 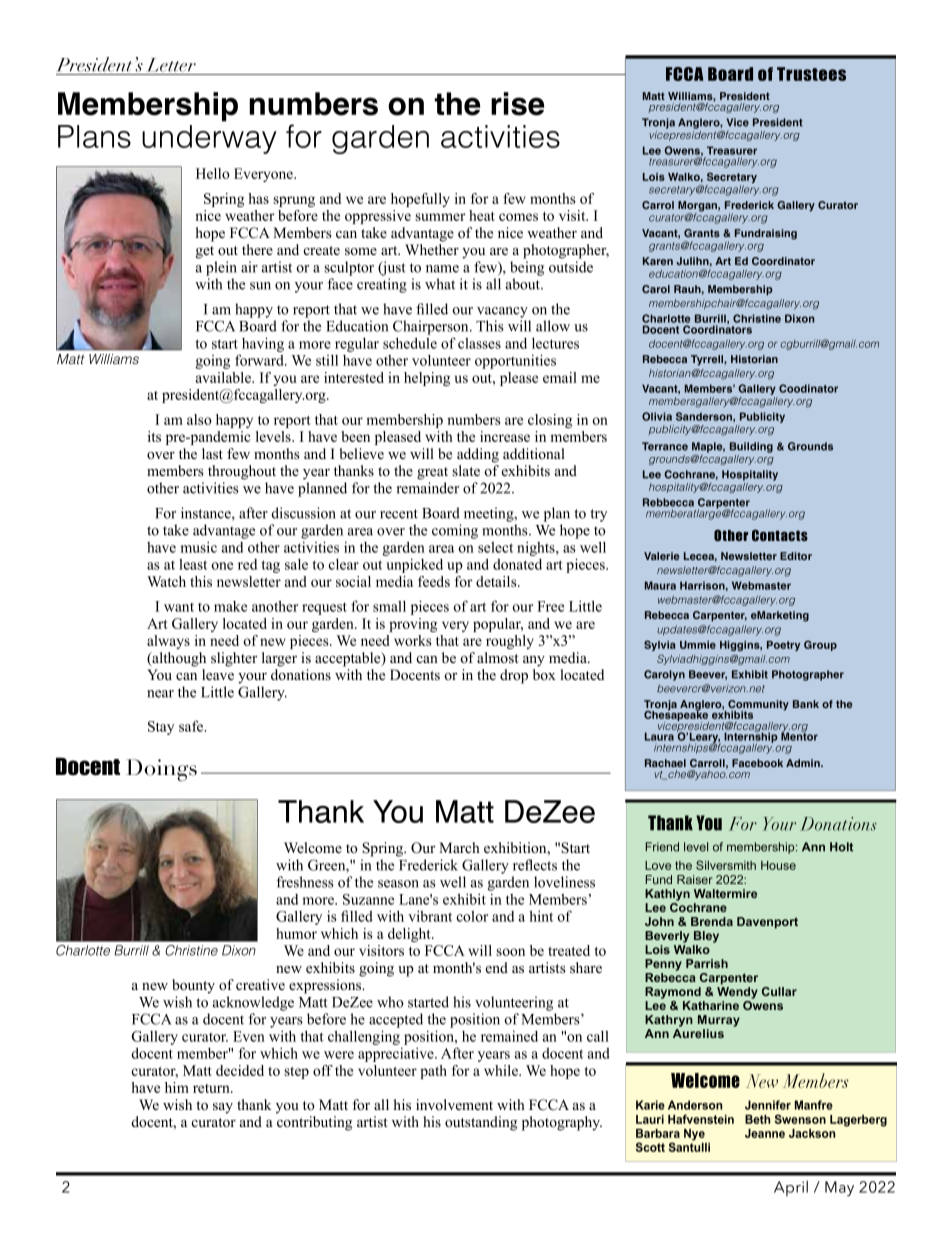 What do you see at coordinates (242, 472) in the screenshot?
I see `throughout` at bounding box center [242, 472].
